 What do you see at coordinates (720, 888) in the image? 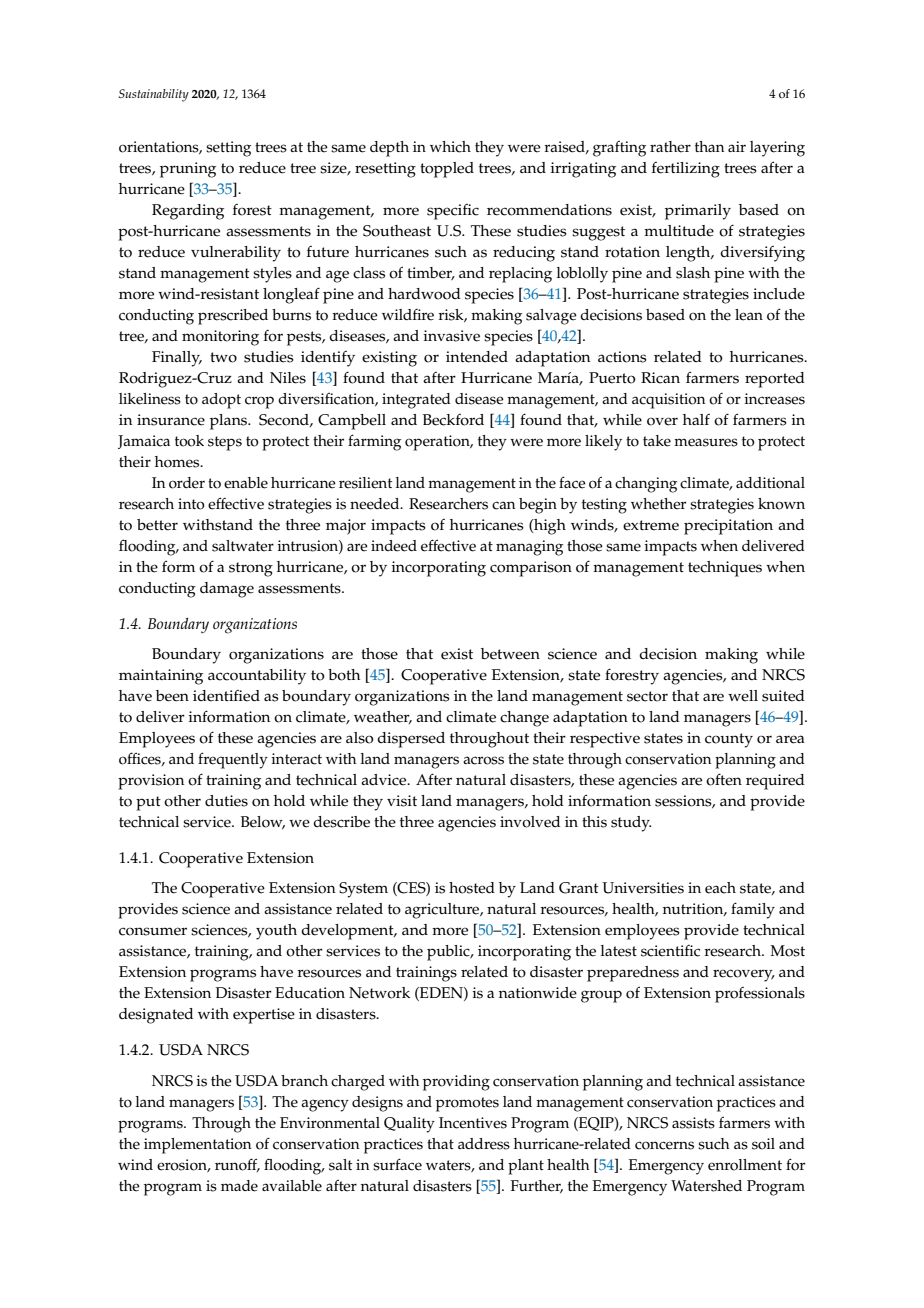
I see `each` at bounding box center [720, 888].
